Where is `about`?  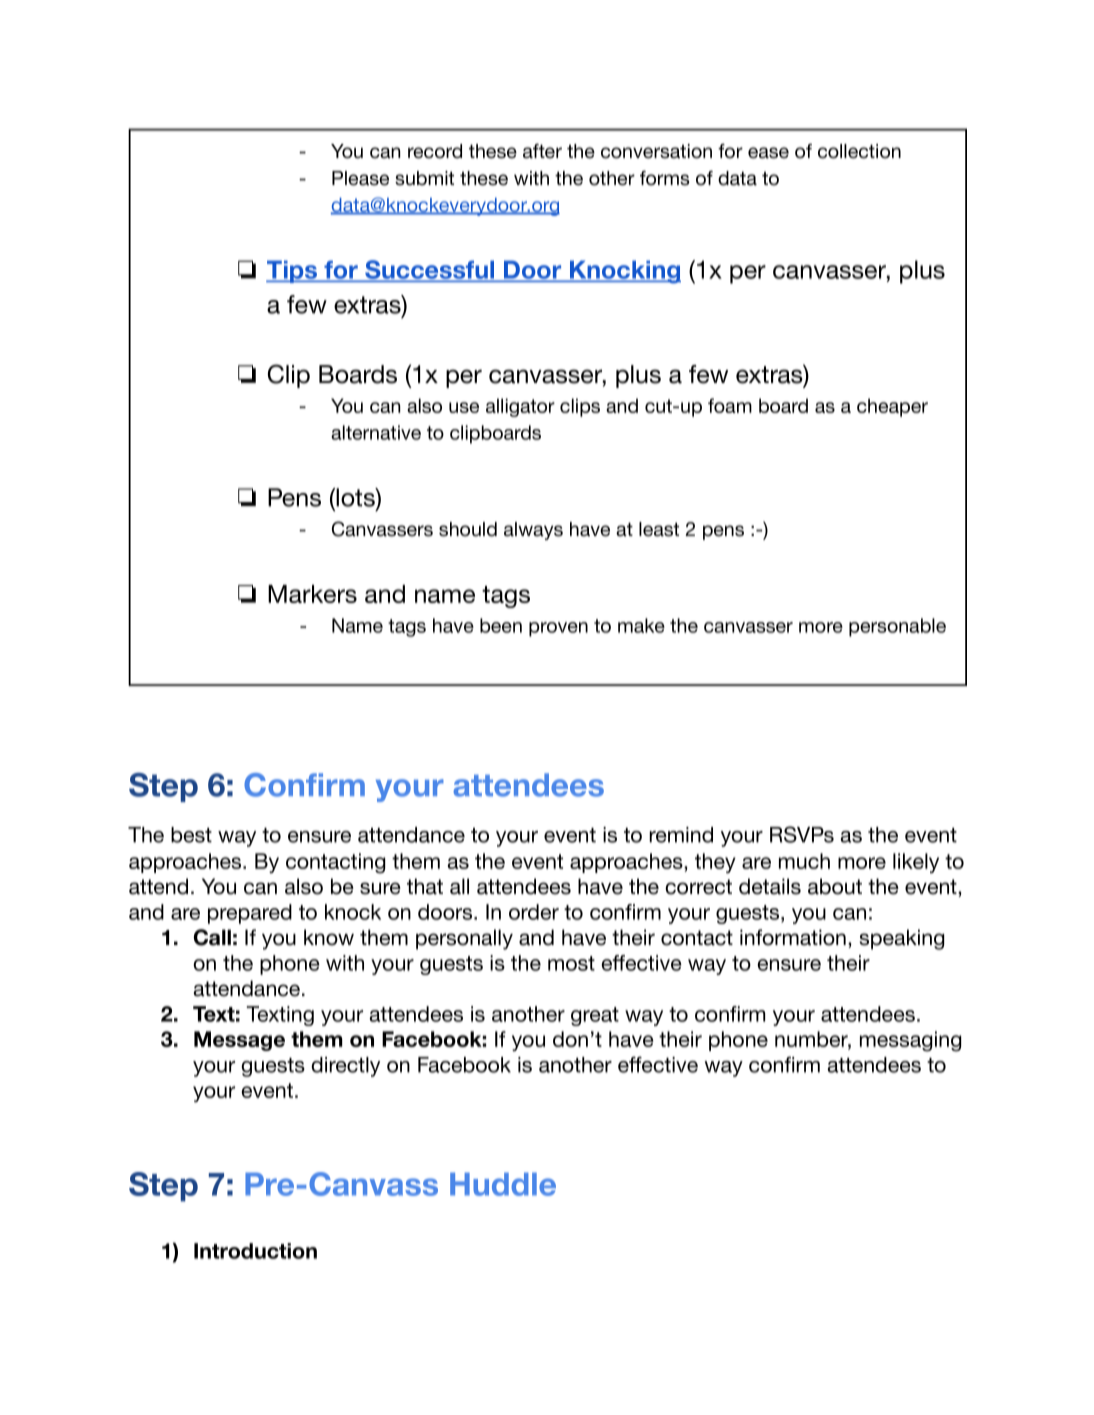 about is located at coordinates (835, 886).
